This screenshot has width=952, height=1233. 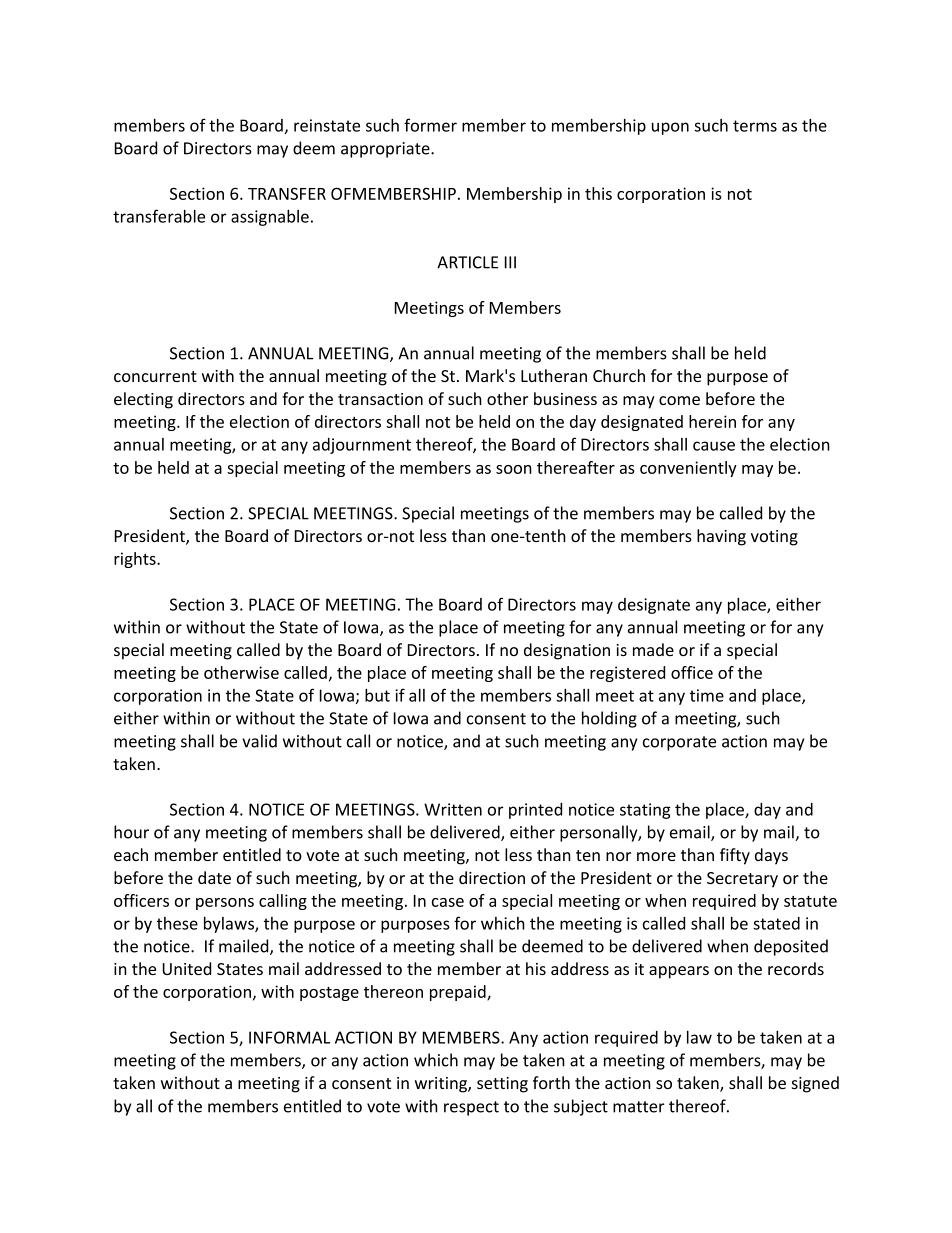 What do you see at coordinates (721, 537) in the screenshot?
I see `having` at bounding box center [721, 537].
